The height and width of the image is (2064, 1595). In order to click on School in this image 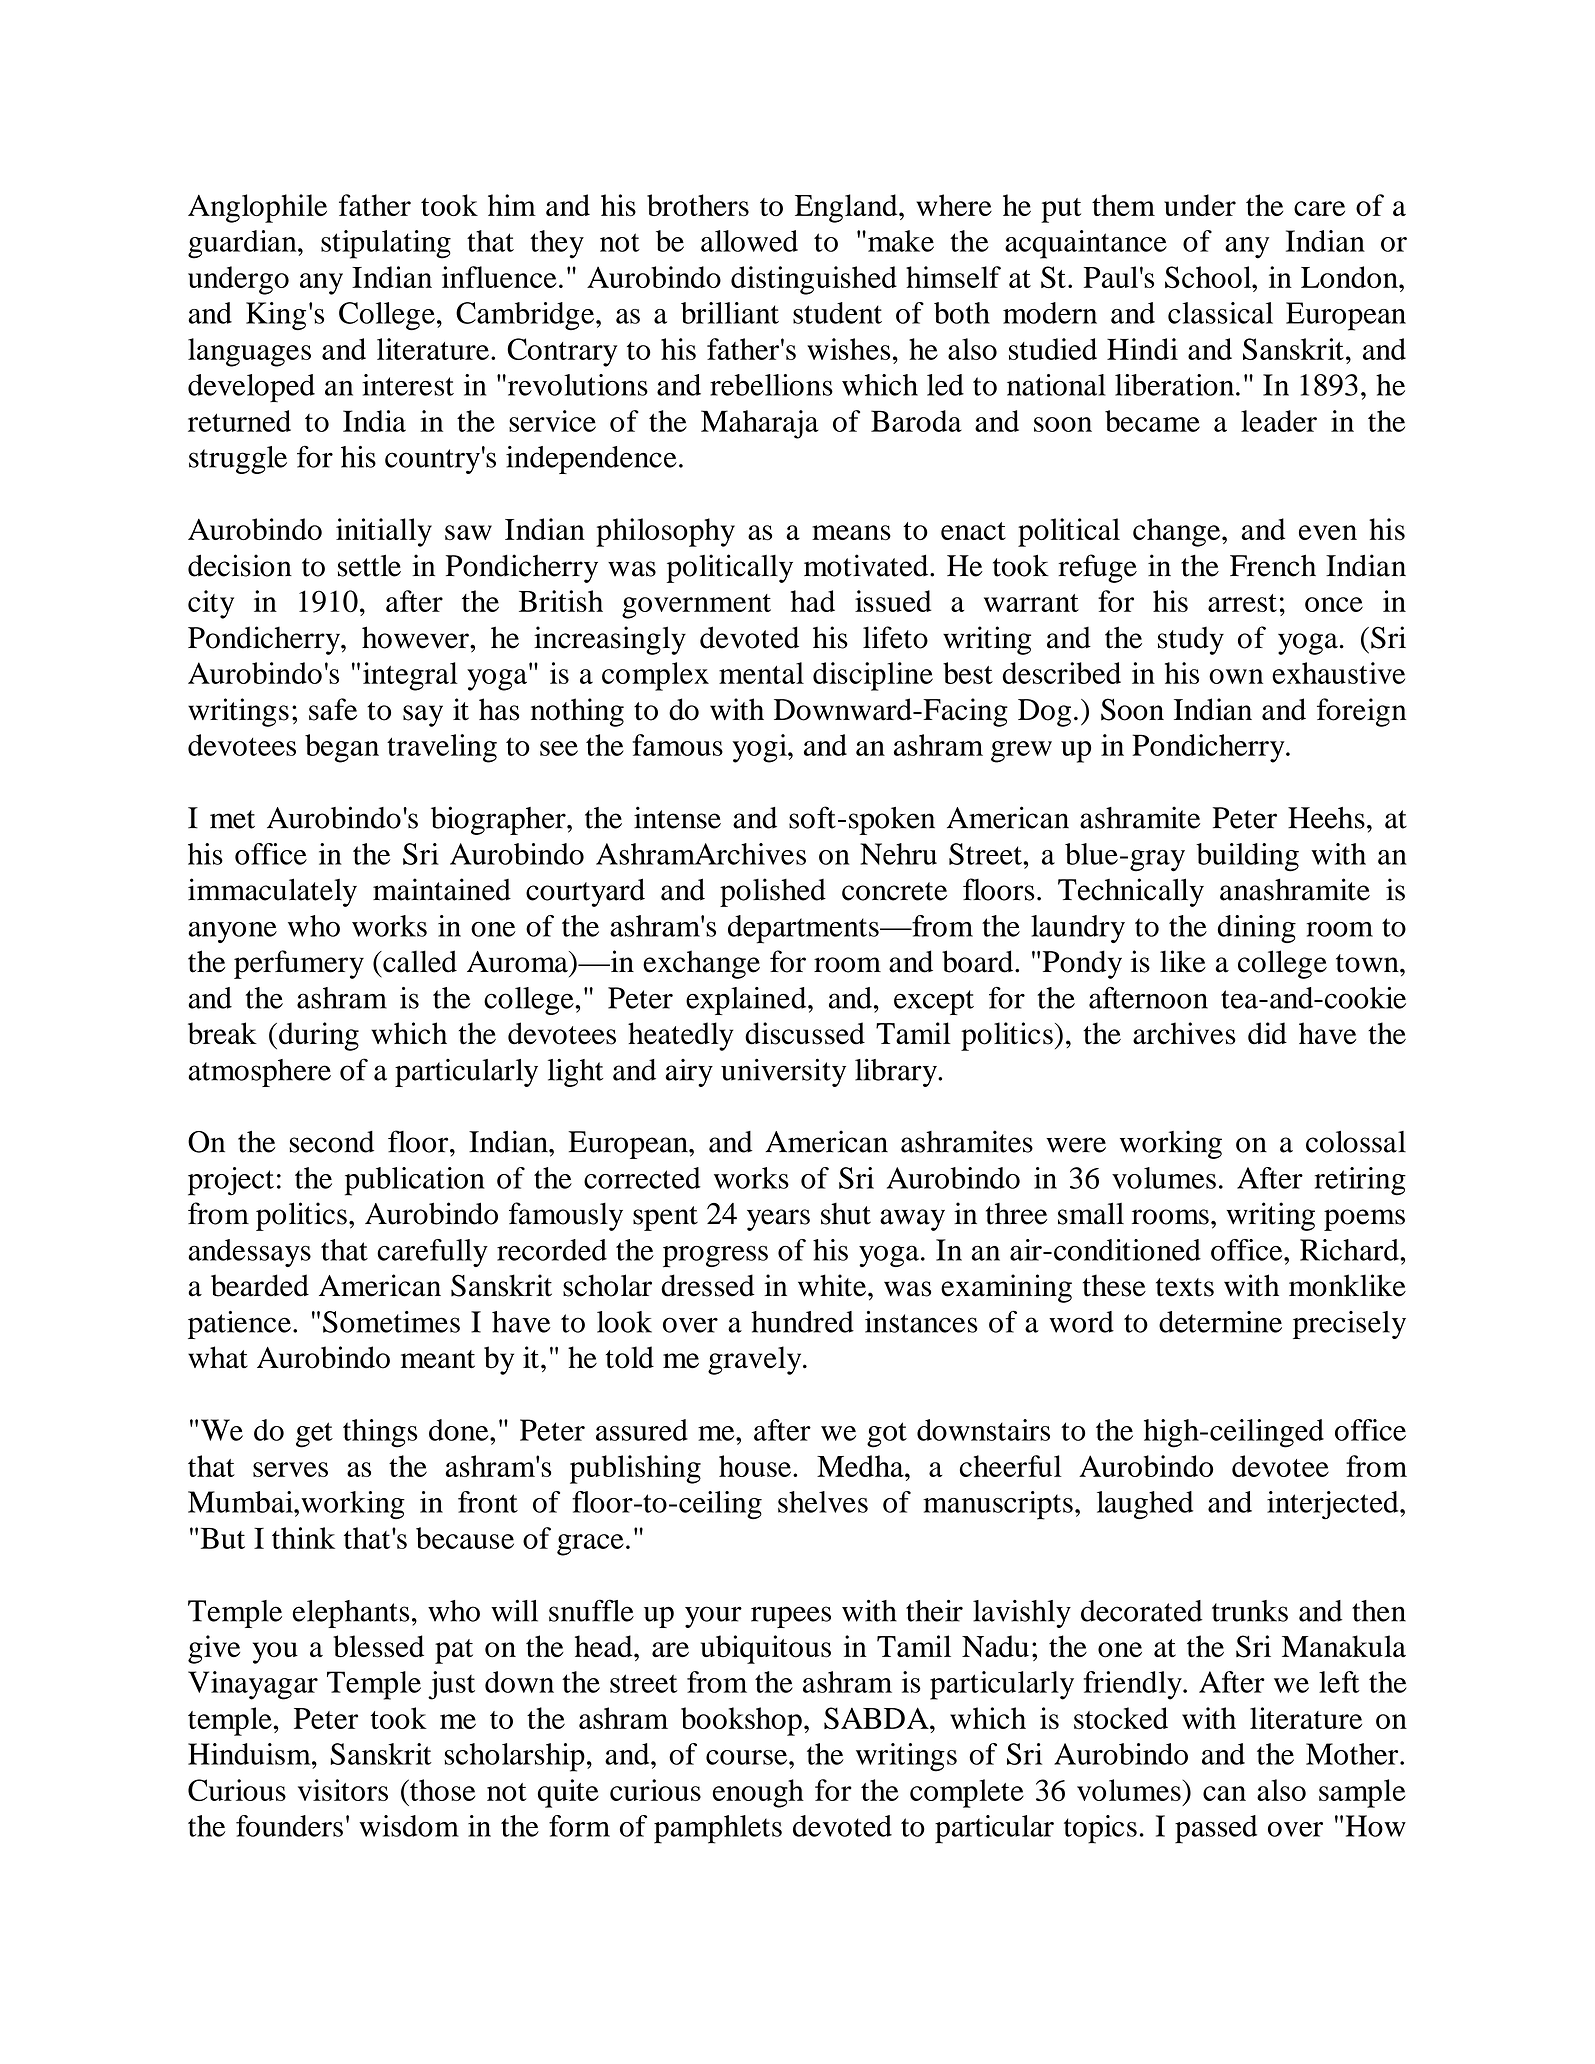, I will do `click(1209, 277)`.
